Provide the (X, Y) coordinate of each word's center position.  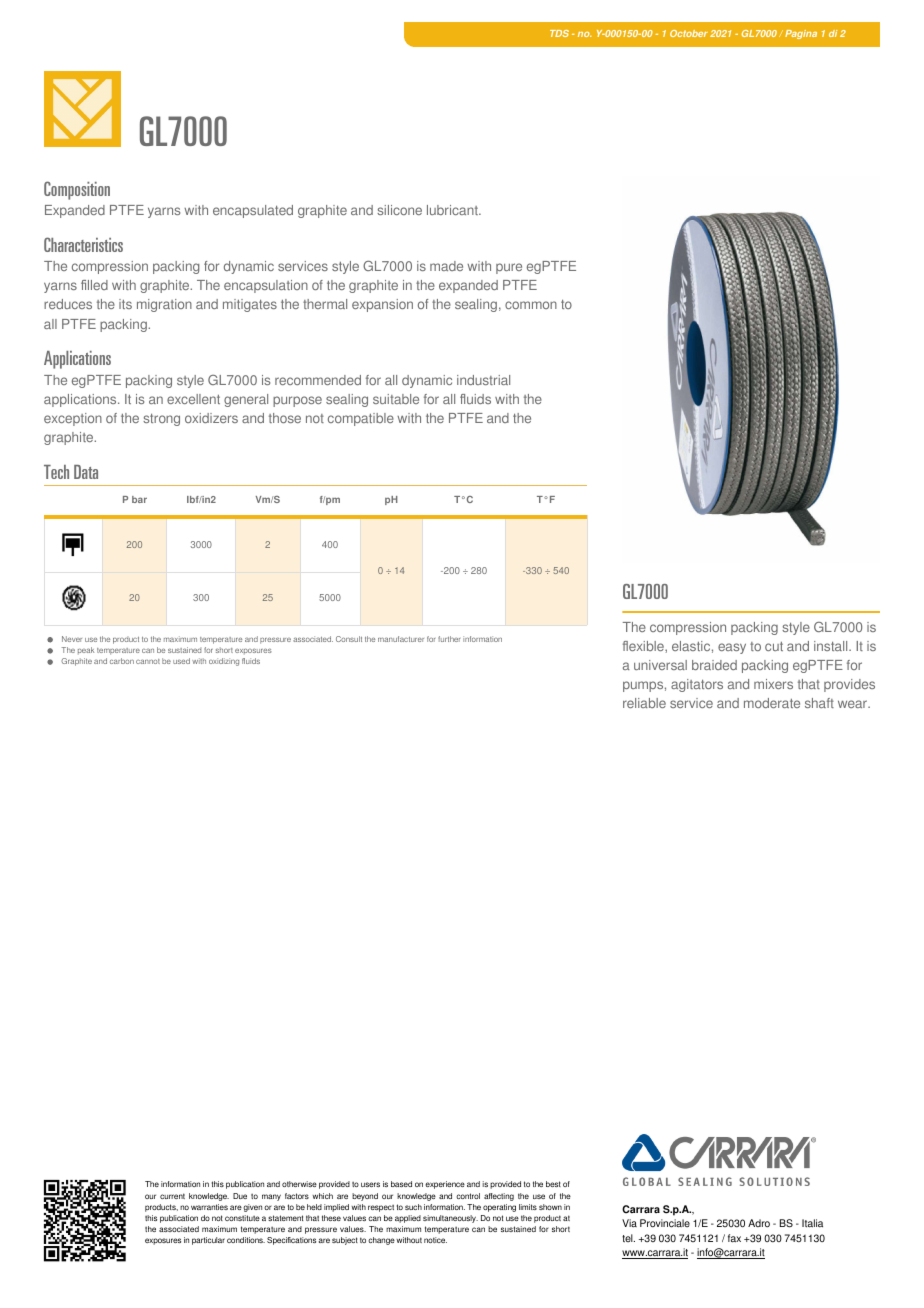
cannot (148, 661)
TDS (559, 33)
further (449, 639)
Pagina (801, 34)
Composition (77, 190)
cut (774, 646)
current (172, 1196)
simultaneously (450, 1219)
